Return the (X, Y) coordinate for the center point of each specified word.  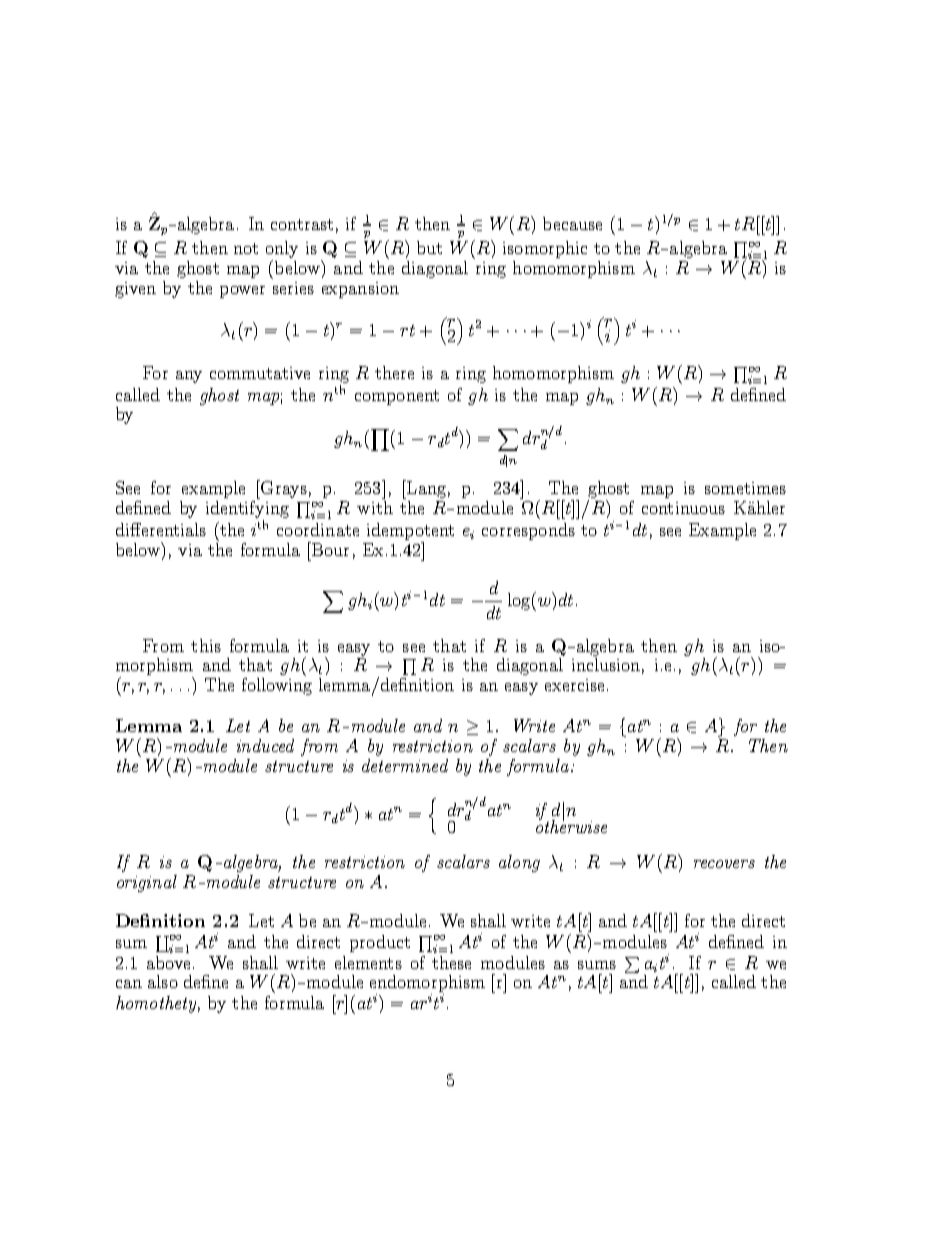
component (397, 397)
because (572, 223)
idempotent (410, 531)
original (147, 883)
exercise (574, 685)
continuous (683, 508)
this (206, 645)
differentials (161, 529)
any (189, 377)
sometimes (745, 488)
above (168, 962)
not (246, 248)
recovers (724, 864)
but (429, 247)
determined (405, 765)
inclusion (606, 664)
